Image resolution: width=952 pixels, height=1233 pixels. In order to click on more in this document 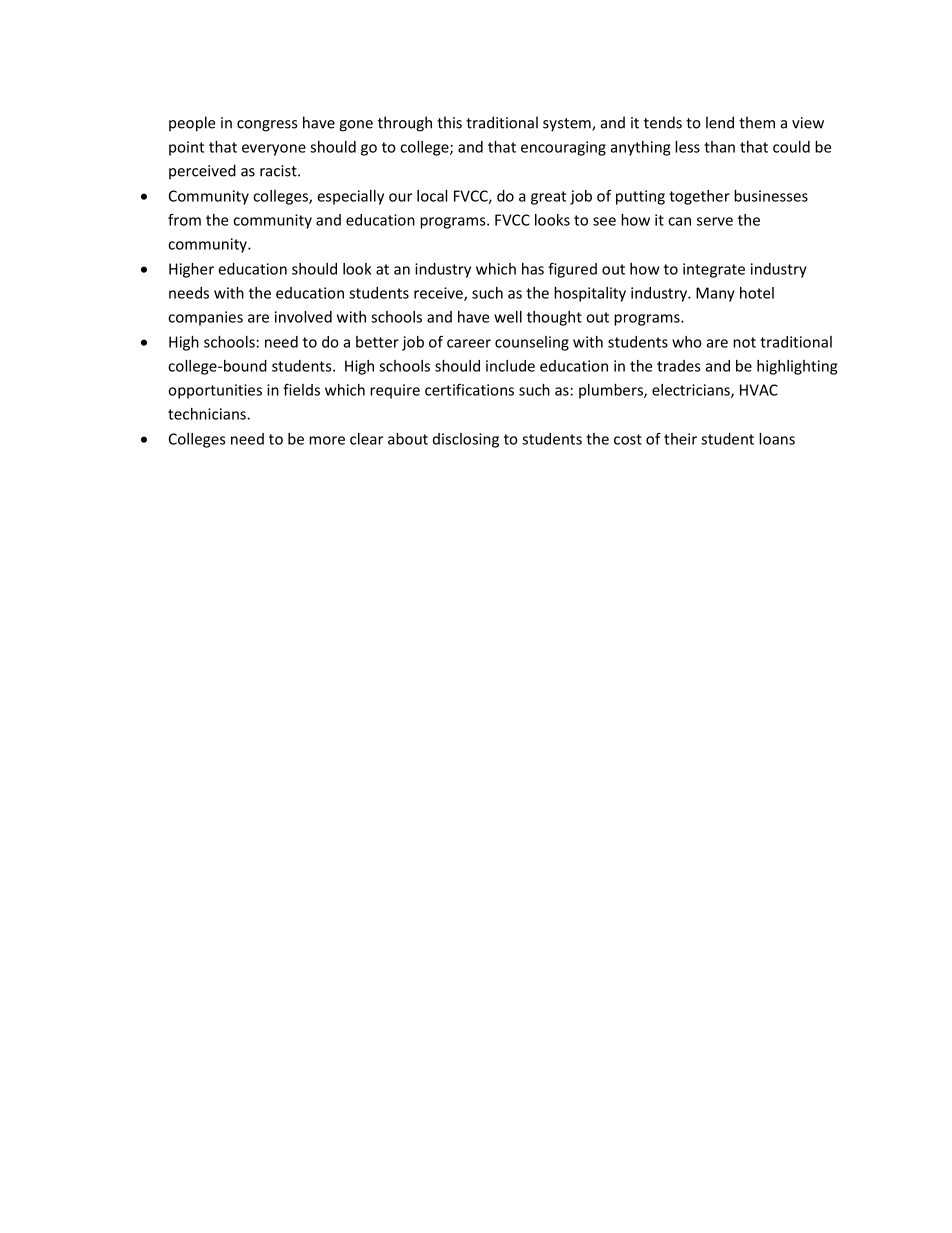, I will do `click(327, 440)`.
